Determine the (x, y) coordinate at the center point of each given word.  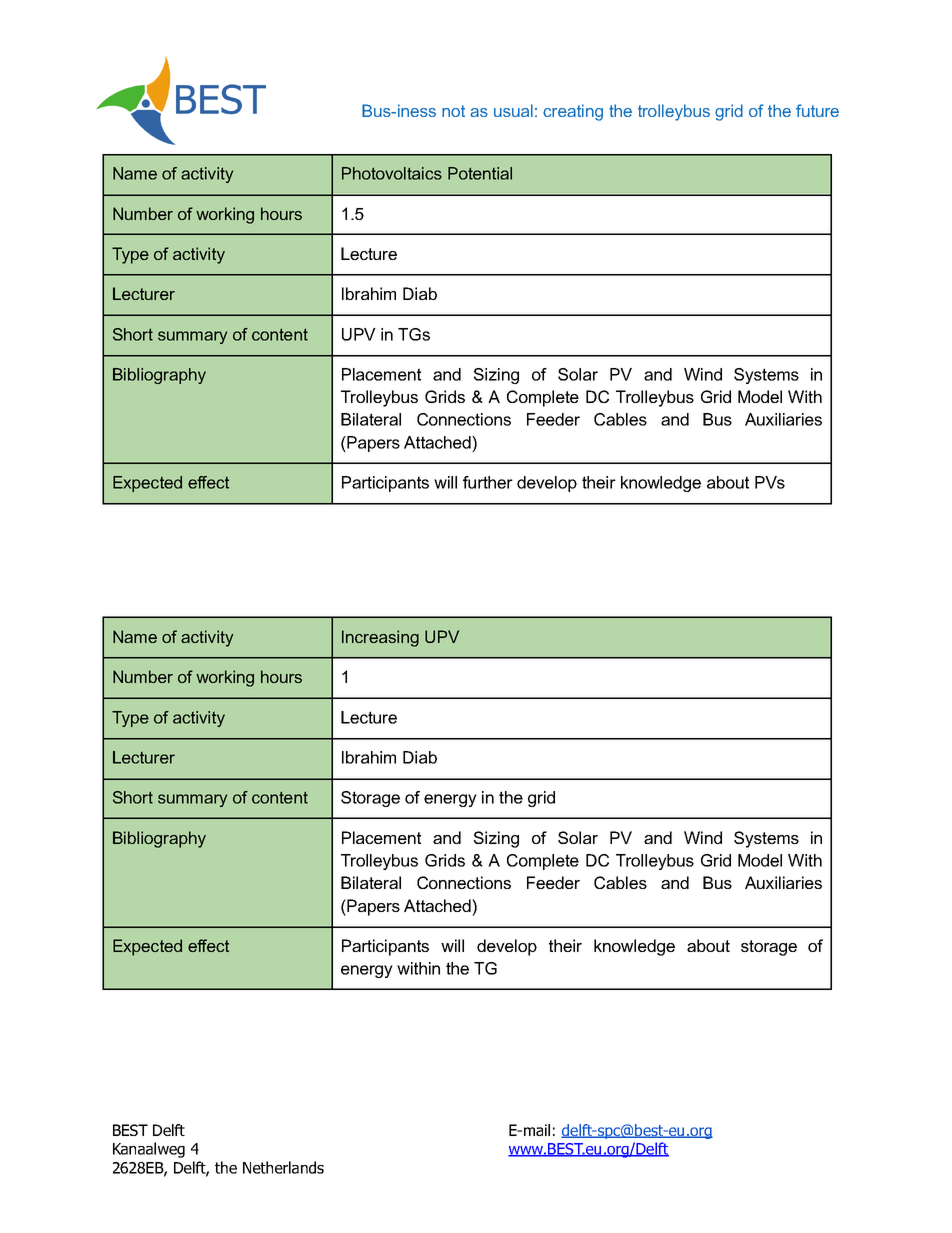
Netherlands (283, 1167)
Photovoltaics (392, 173)
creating (573, 112)
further (488, 482)
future (817, 110)
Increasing (380, 638)
